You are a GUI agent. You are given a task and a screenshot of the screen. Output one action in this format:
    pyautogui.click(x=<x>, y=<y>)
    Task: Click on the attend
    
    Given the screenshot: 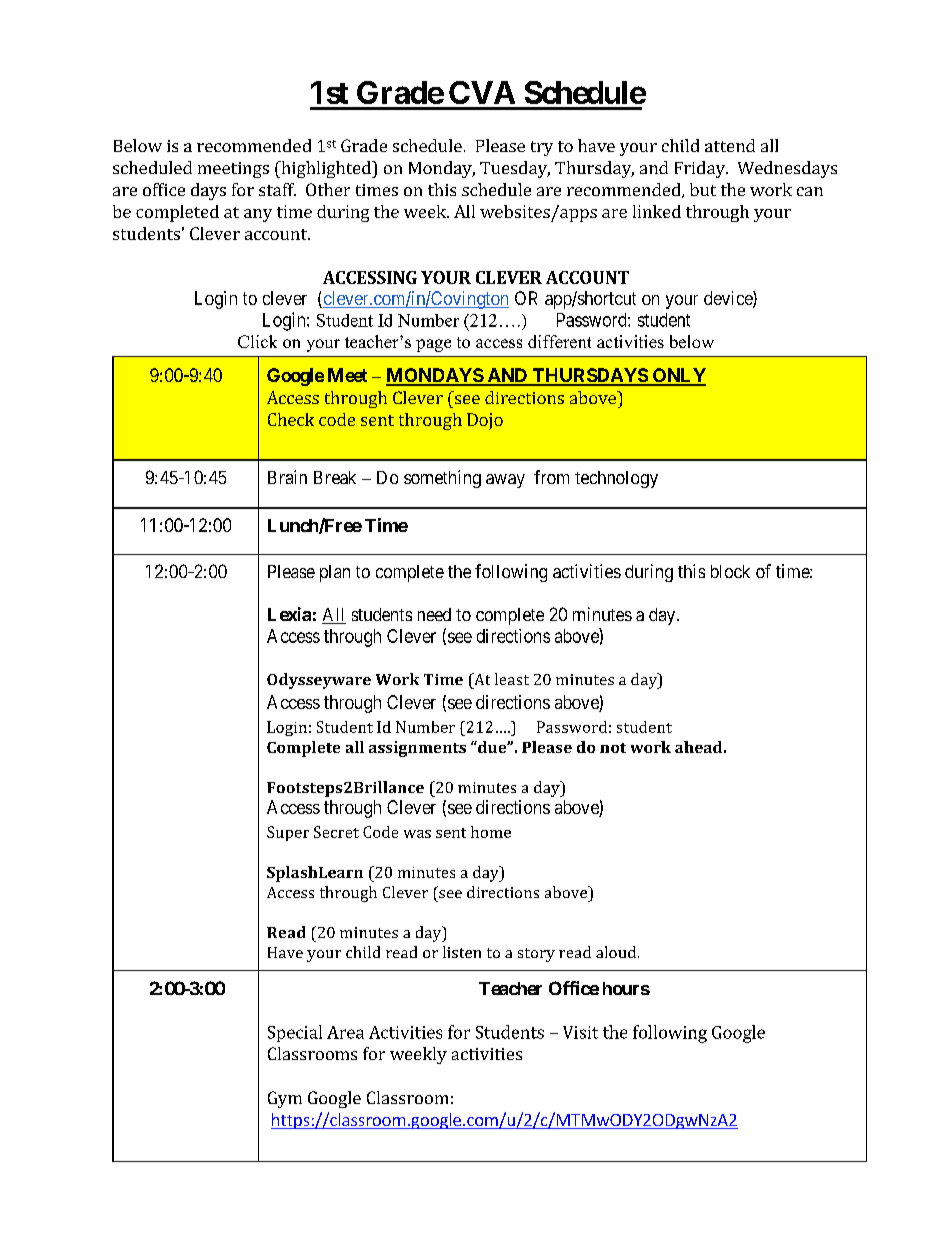 What is the action you would take?
    pyautogui.click(x=730, y=145)
